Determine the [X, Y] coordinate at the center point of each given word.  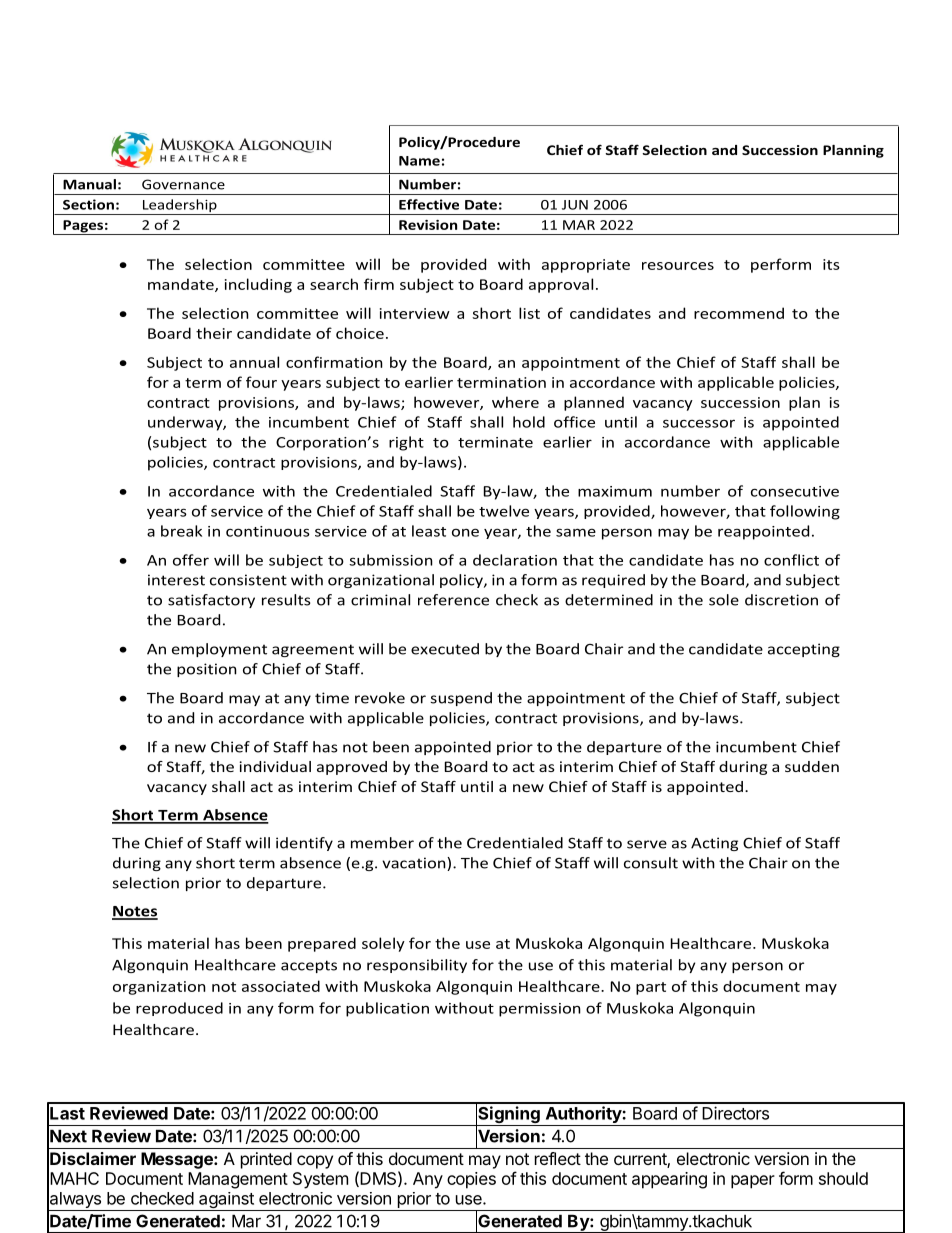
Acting [714, 844]
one [465, 532]
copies [471, 1180]
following [805, 512]
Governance [183, 184]
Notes [135, 912]
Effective [429, 204]
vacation [415, 864]
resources [678, 266]
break [181, 531]
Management [238, 1180]
